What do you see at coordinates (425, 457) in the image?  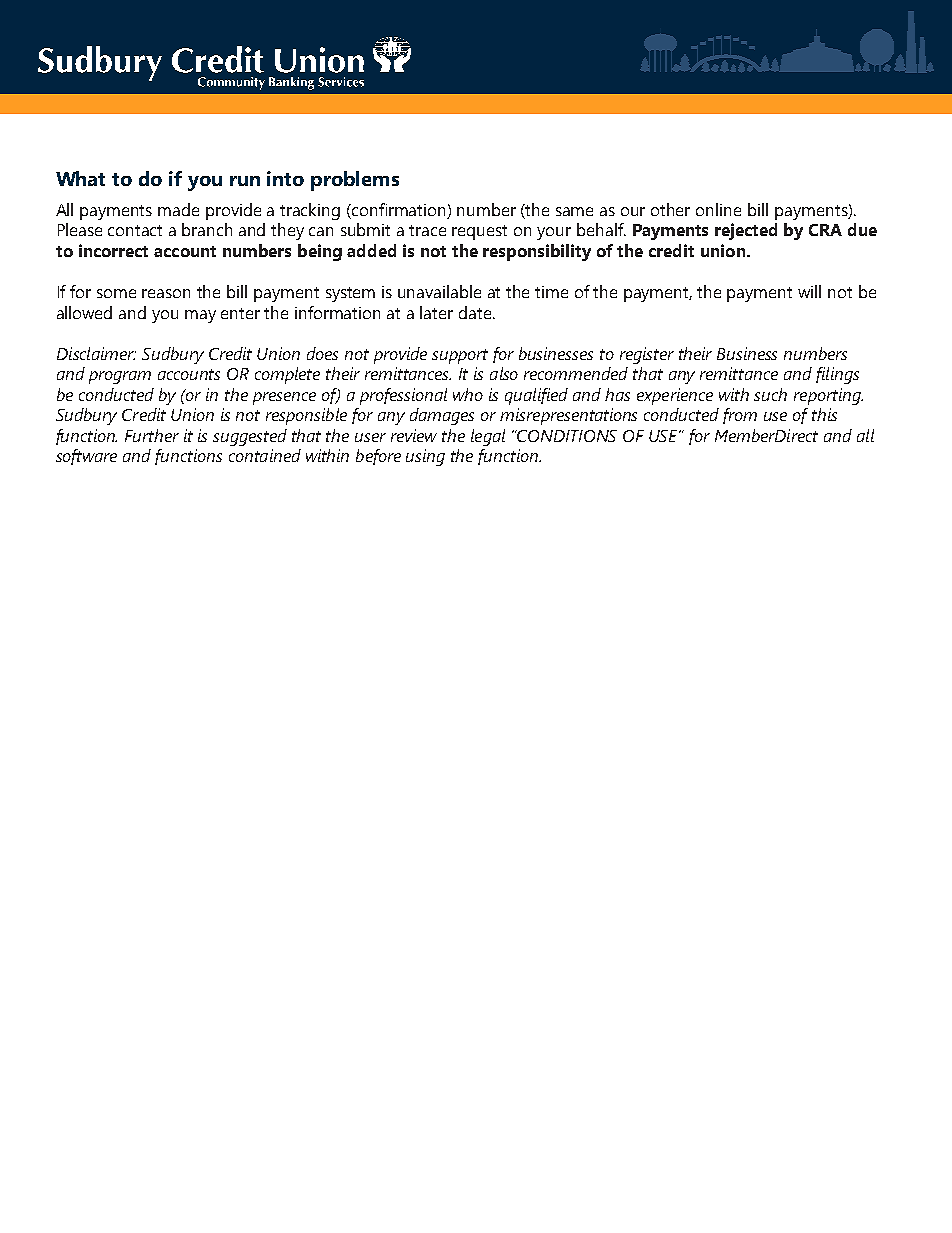 I see `using` at bounding box center [425, 457].
